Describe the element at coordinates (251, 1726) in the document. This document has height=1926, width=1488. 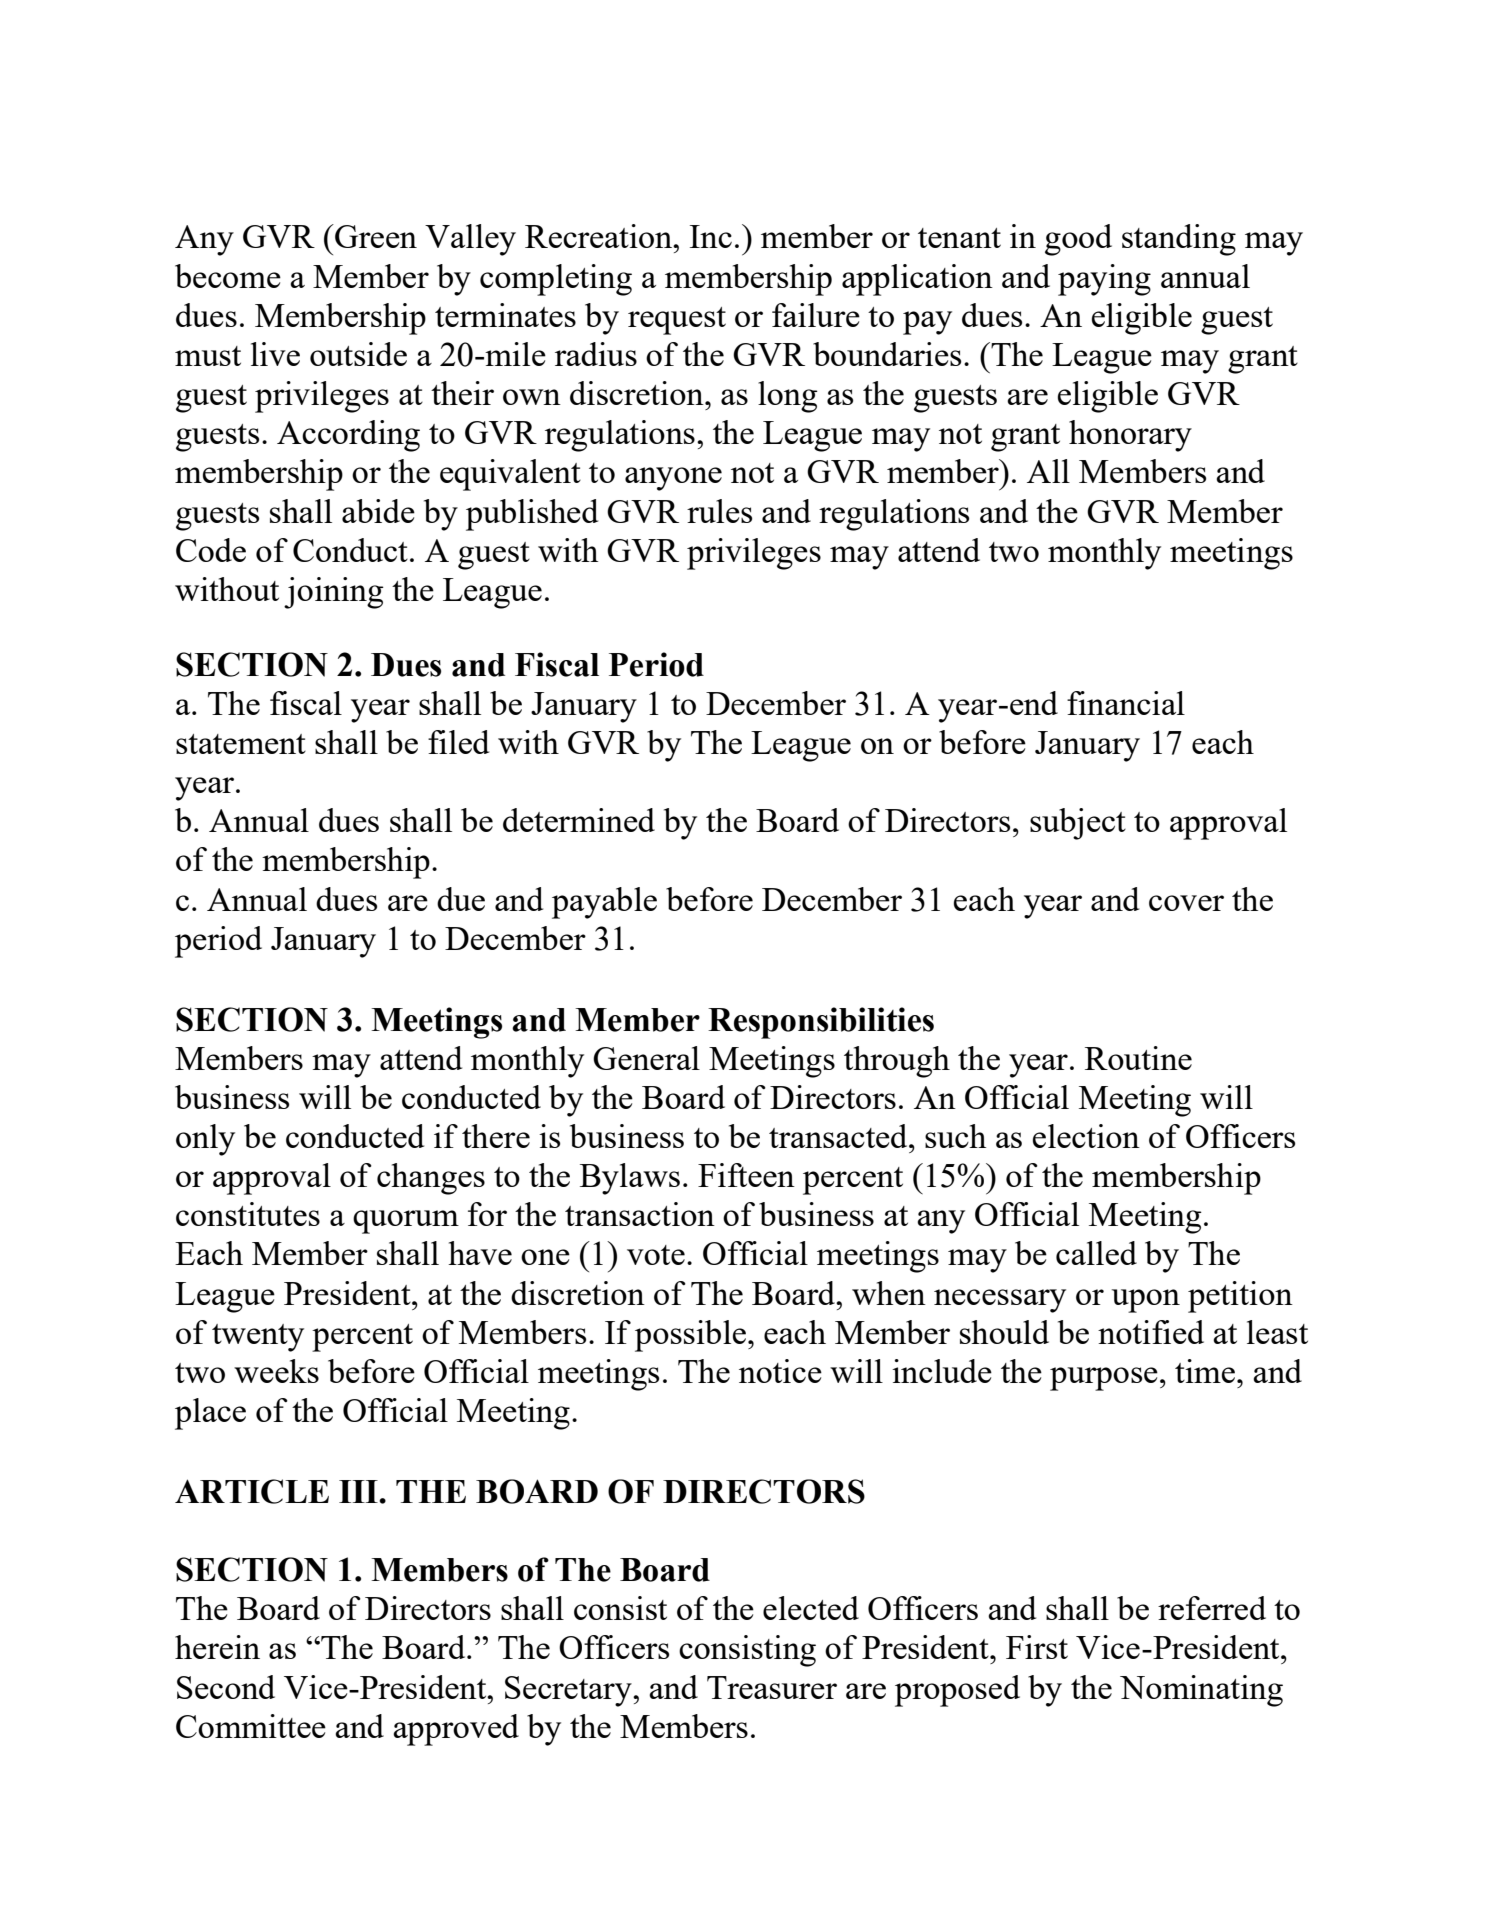
I see `Committee` at that location.
